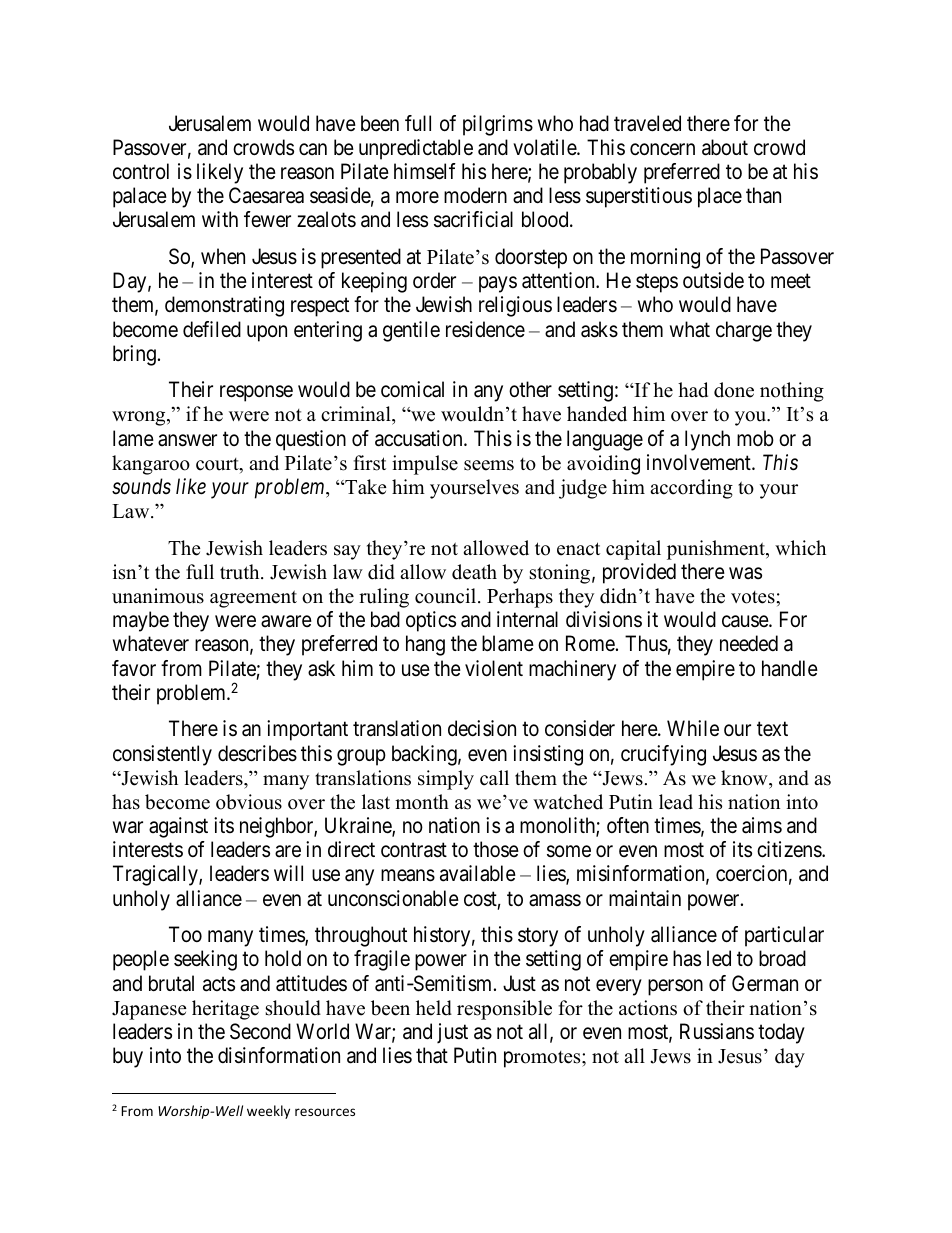  I want to click on Russians, so click(717, 1031).
